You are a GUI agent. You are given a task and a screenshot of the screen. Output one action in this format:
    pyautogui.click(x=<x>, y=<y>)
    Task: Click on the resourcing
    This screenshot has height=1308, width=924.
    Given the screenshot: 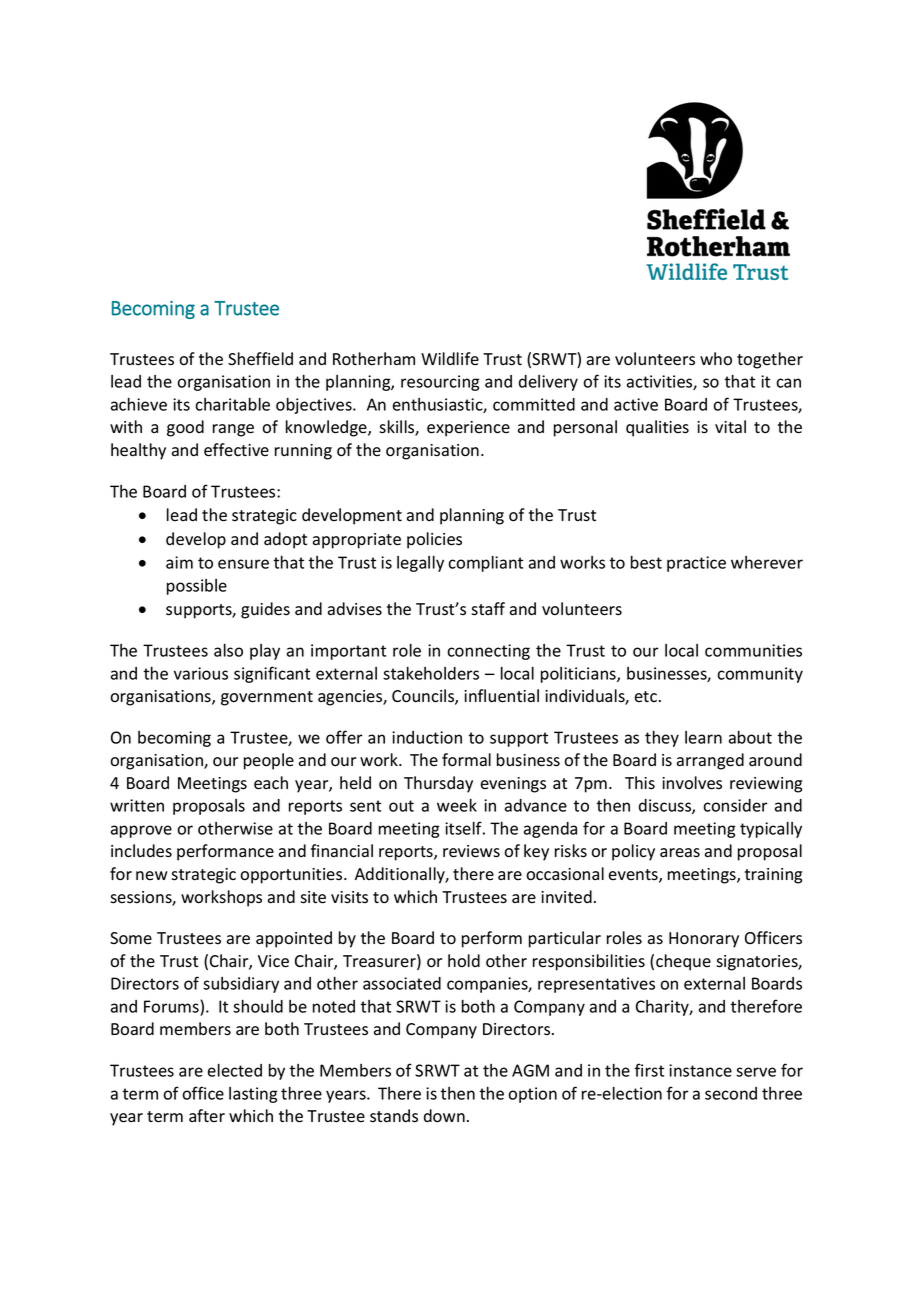 What is the action you would take?
    pyautogui.click(x=440, y=383)
